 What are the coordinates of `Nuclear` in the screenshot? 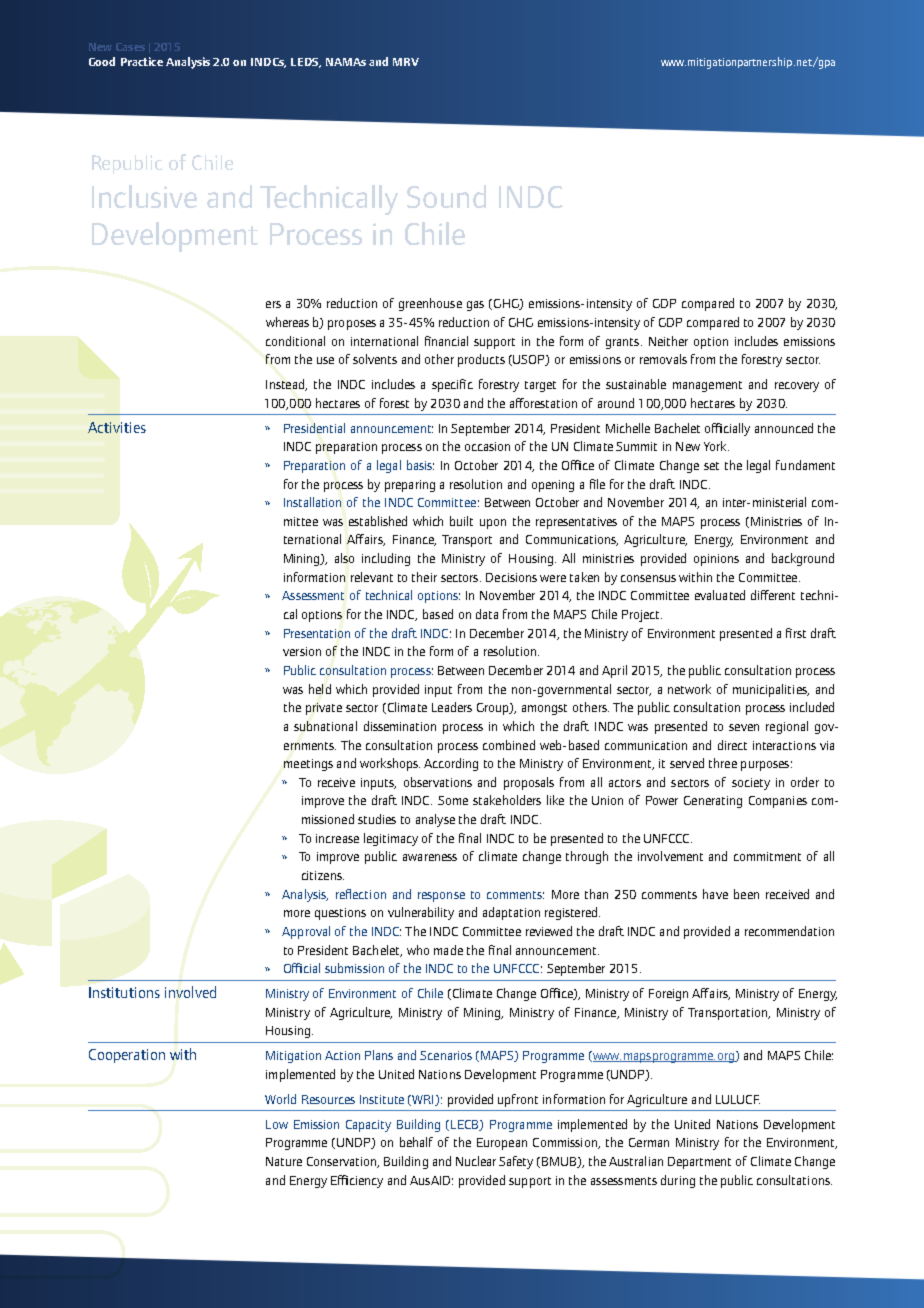 It's located at (476, 1161).
